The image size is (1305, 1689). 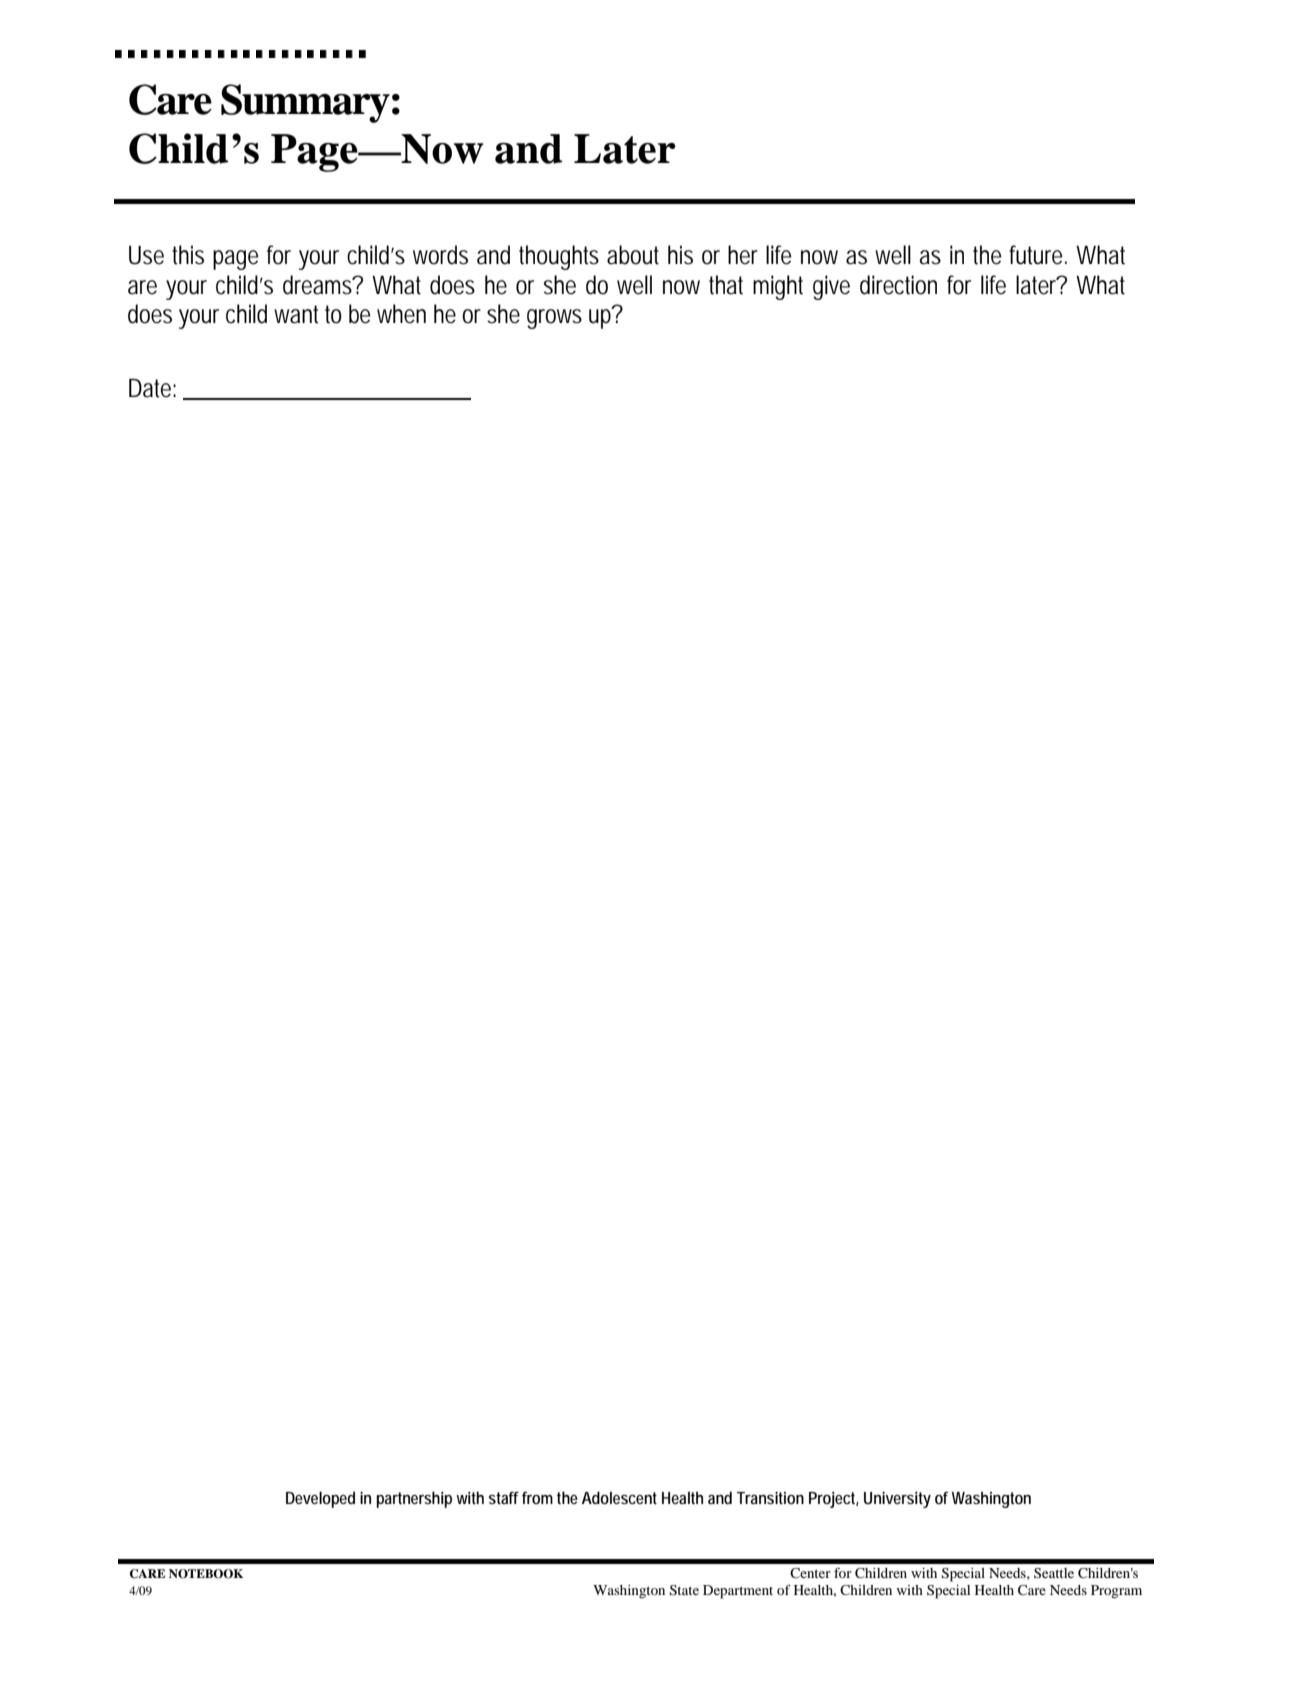 What do you see at coordinates (296, 314) in the image?
I see `want` at bounding box center [296, 314].
